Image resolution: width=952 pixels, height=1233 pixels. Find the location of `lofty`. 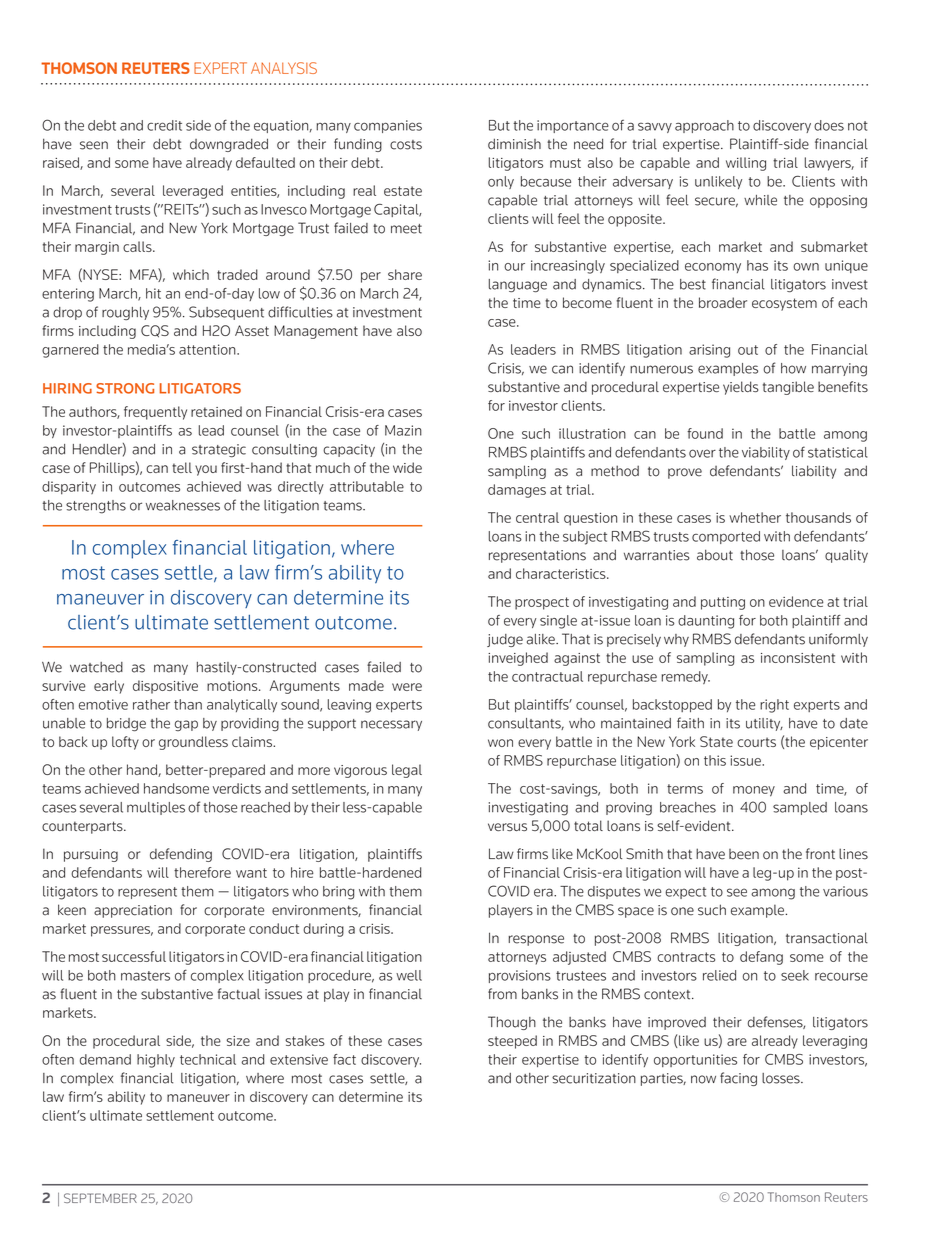

lofty is located at coordinates (125, 743).
